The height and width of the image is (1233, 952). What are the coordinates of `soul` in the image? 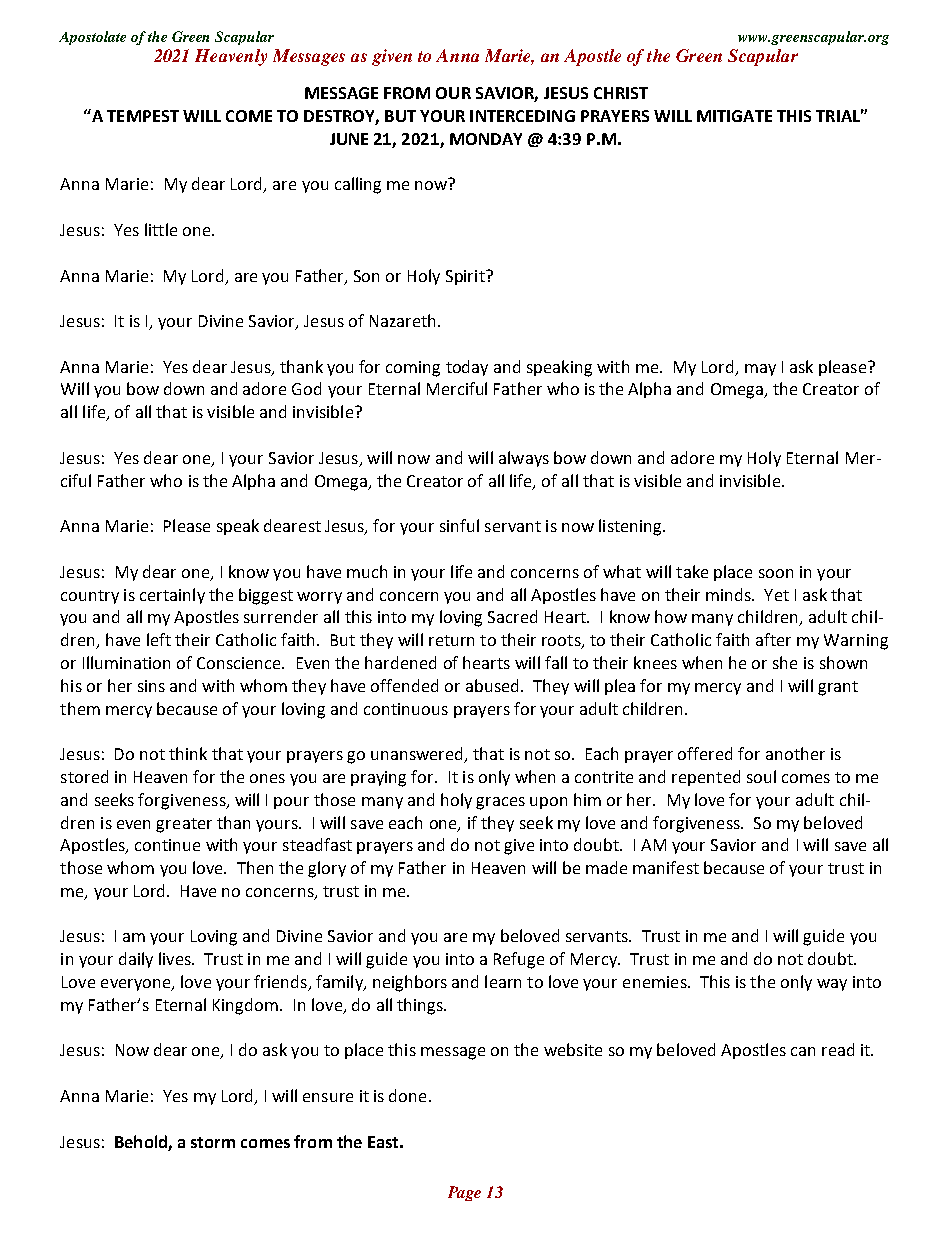 It's located at (761, 776).
